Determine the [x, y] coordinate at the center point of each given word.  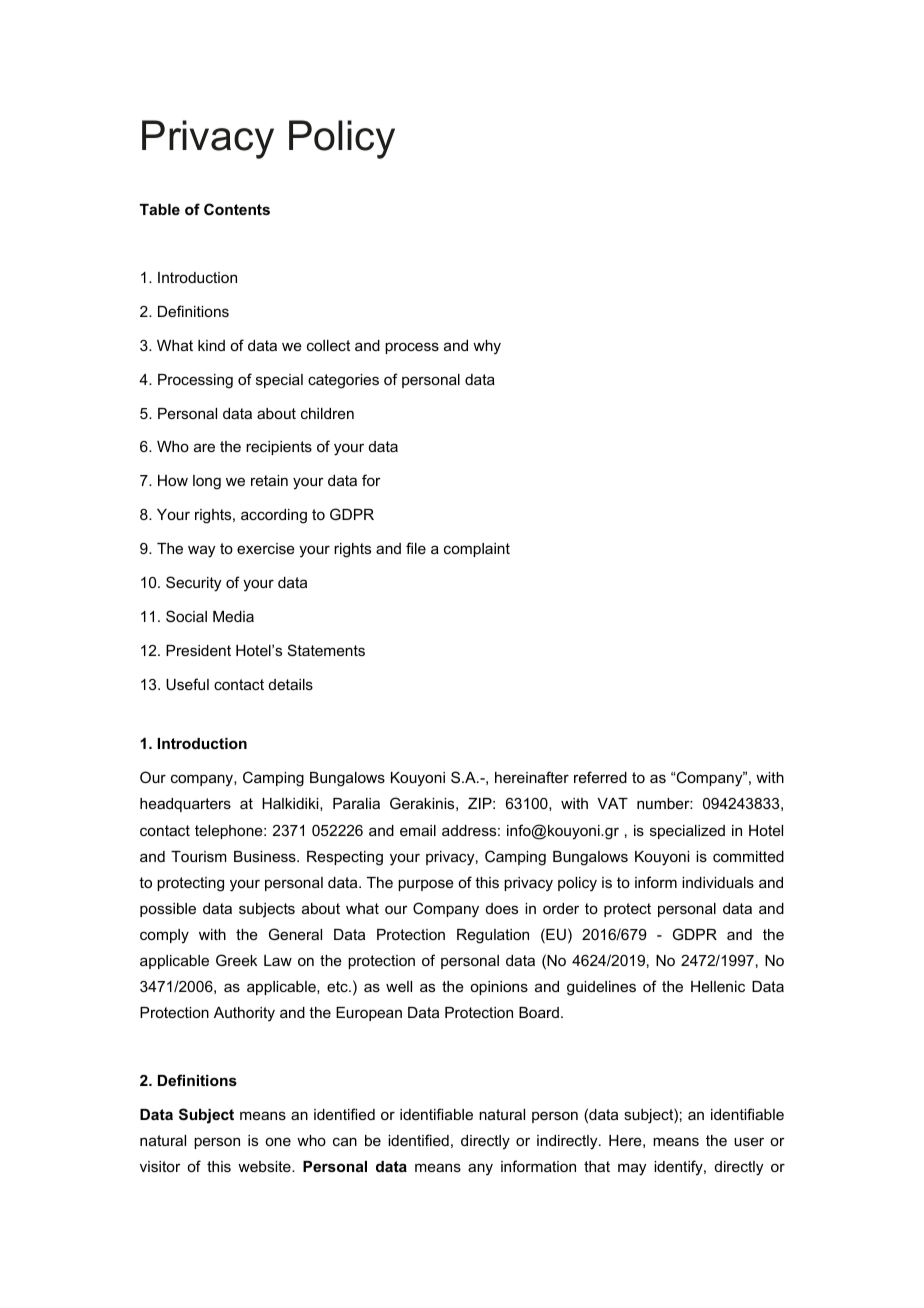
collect [328, 345]
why [487, 347]
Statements [326, 650]
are [204, 447]
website [265, 1166]
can [345, 1141]
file [416, 548]
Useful [187, 684]
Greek [236, 960]
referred [600, 777]
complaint [477, 550]
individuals [718, 882]
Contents [237, 209]
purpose [426, 885]
